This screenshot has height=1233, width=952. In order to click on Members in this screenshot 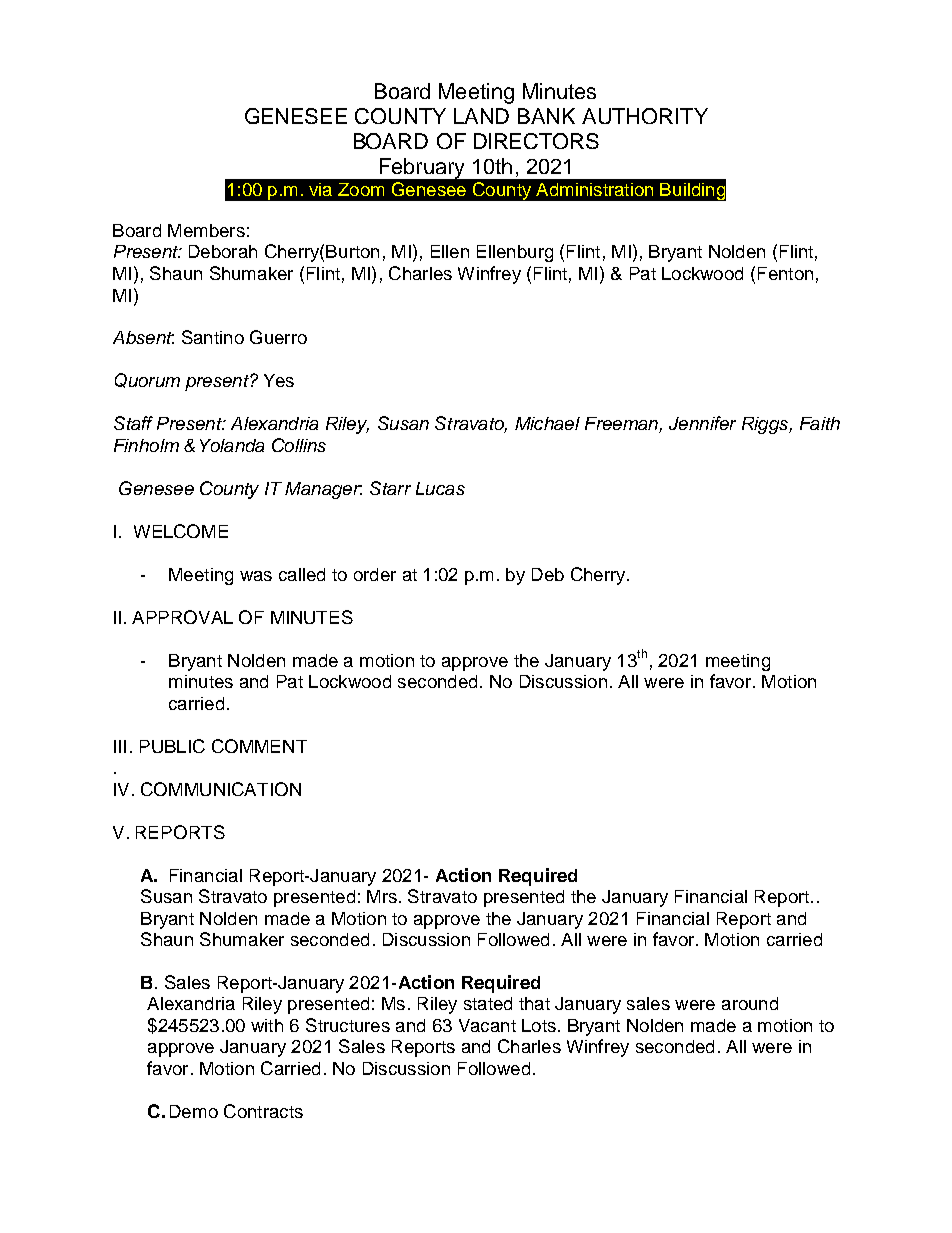, I will do `click(206, 230)`.
